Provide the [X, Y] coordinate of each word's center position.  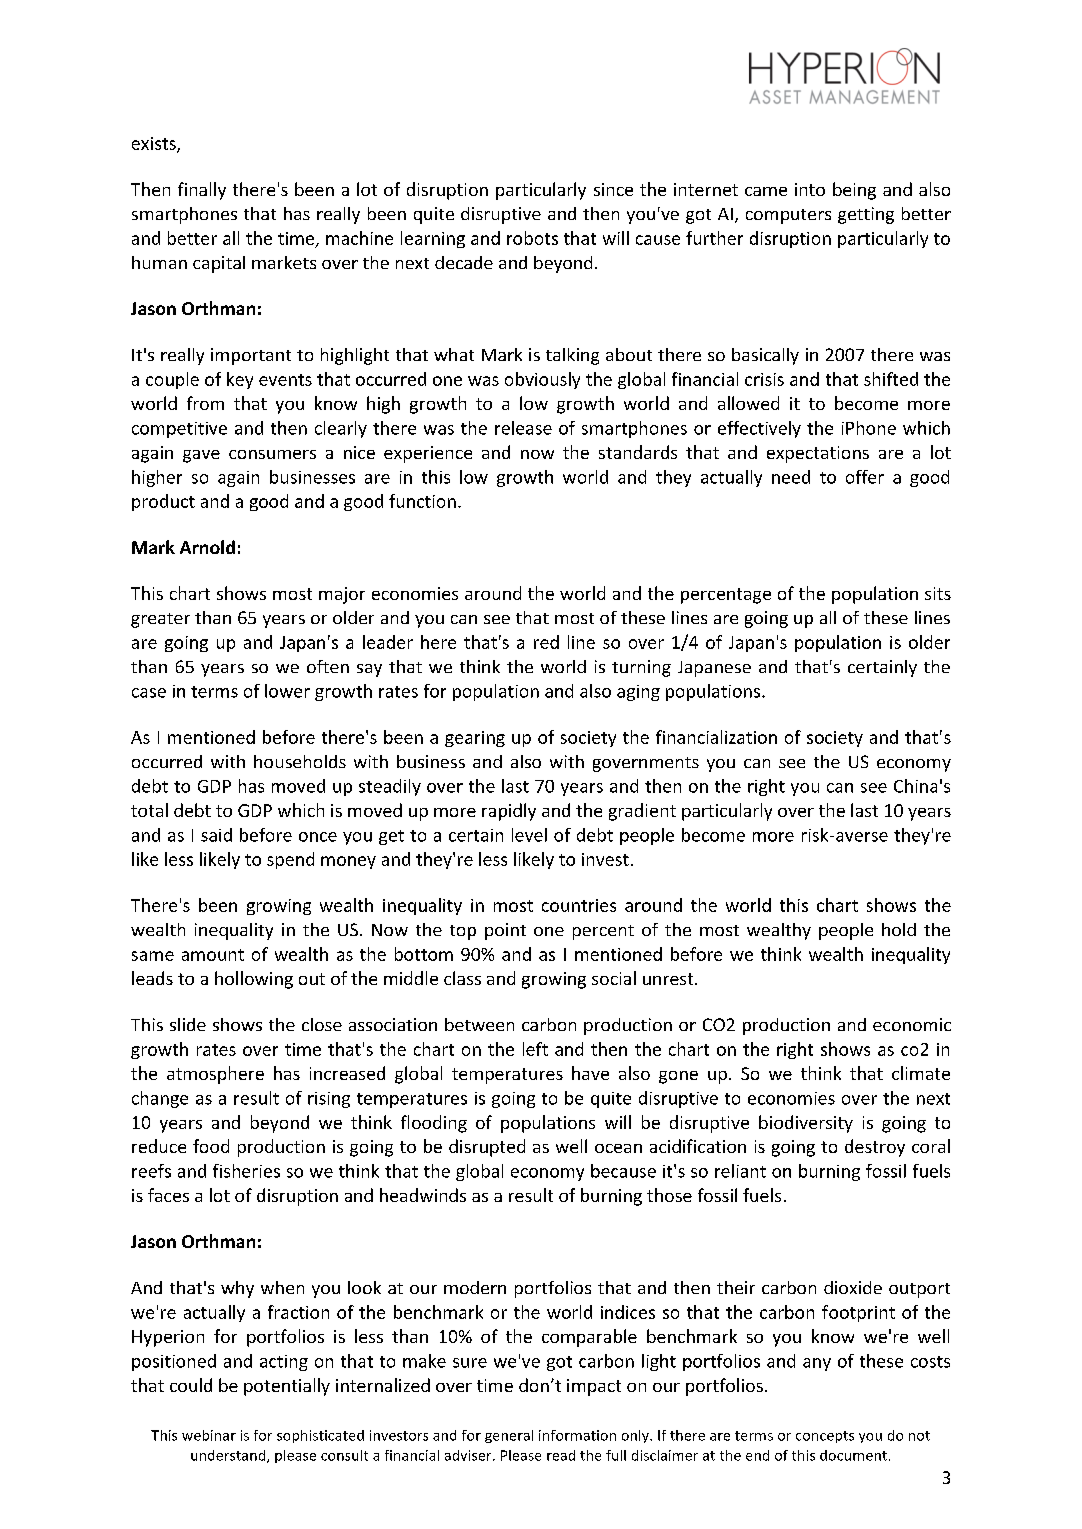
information [577, 1435]
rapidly [509, 812]
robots [532, 238]
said [216, 835]
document [853, 1455]
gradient [642, 812]
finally [202, 191]
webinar [209, 1435]
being [854, 191]
